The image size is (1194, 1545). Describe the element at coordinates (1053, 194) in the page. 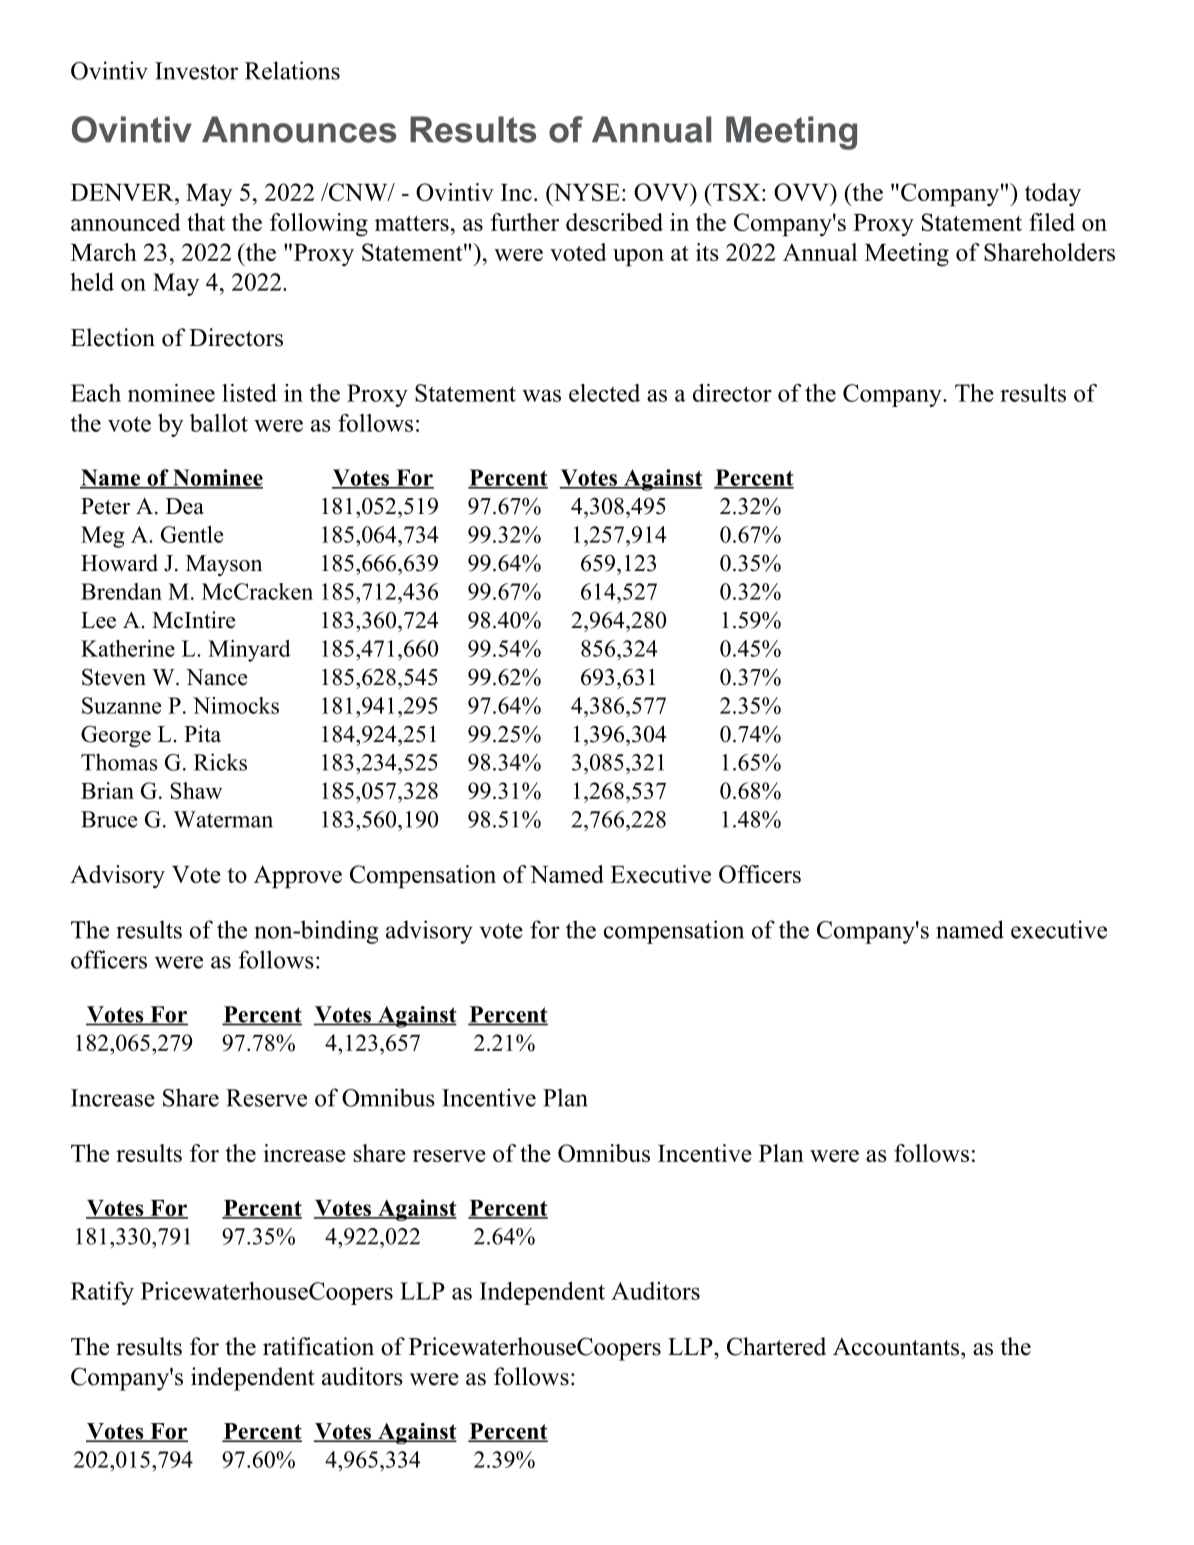

I see `today` at that location.
